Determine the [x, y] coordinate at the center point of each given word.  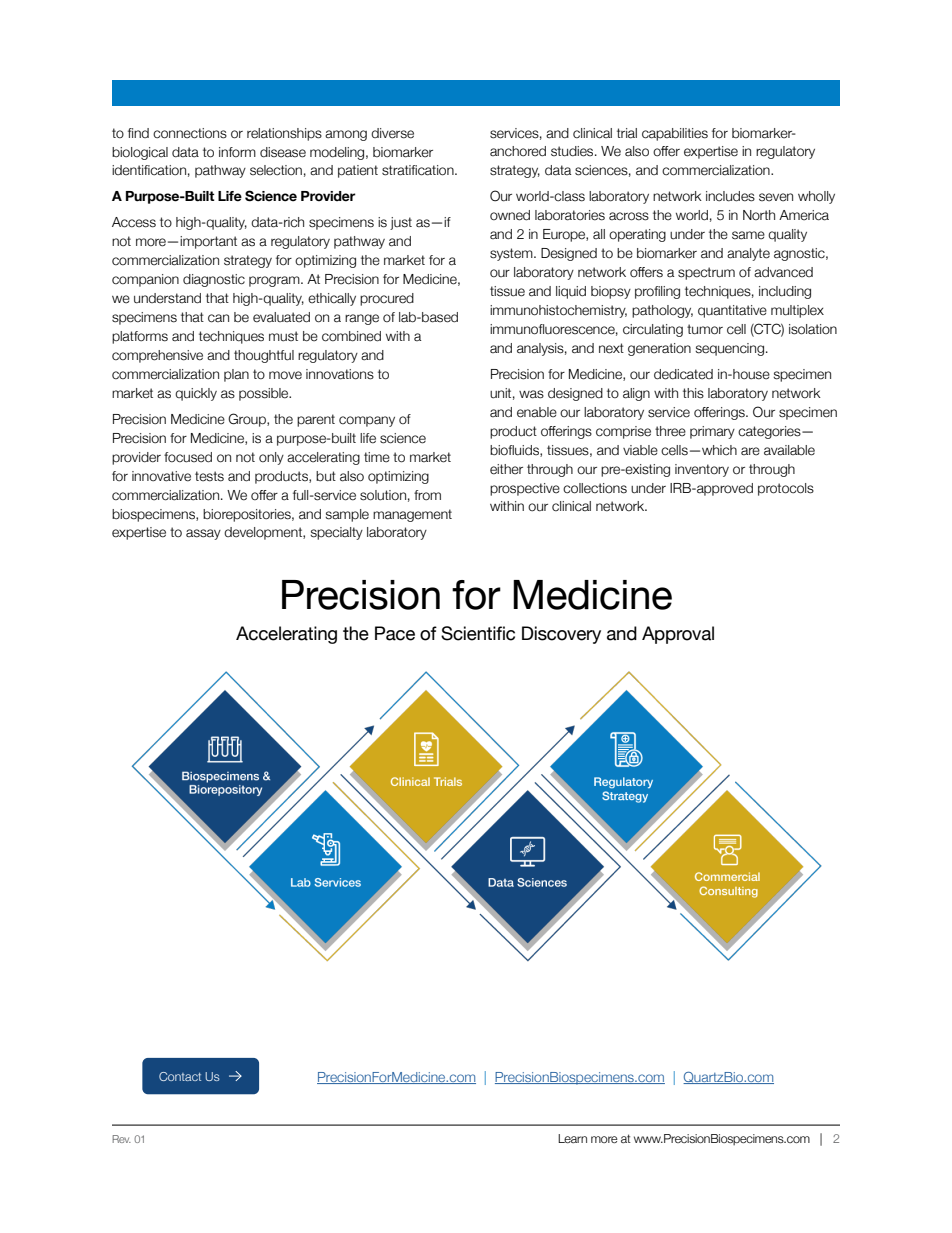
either [506, 469]
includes [730, 196]
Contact [180, 1076]
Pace [395, 633]
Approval [678, 635]
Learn [572, 1138]
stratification [419, 170]
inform [237, 152]
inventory [702, 470]
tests [209, 476]
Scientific [478, 633]
